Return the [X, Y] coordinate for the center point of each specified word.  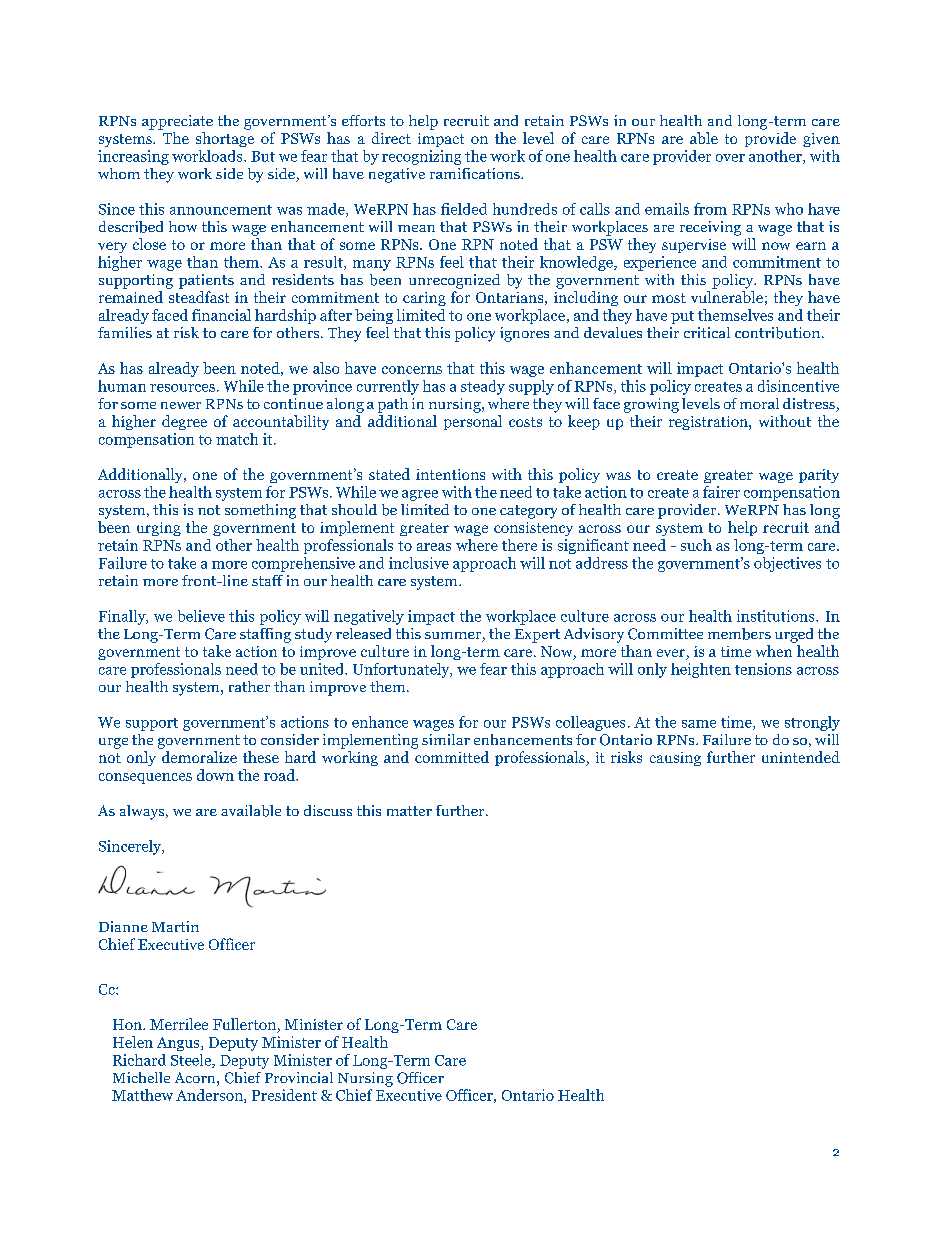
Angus [179, 1044]
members [739, 634]
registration [709, 423]
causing [675, 759]
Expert [537, 636]
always [143, 812]
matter [409, 811]
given [821, 140]
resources [182, 388]
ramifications [476, 173]
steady [483, 387]
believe [201, 616]
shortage [225, 139]
